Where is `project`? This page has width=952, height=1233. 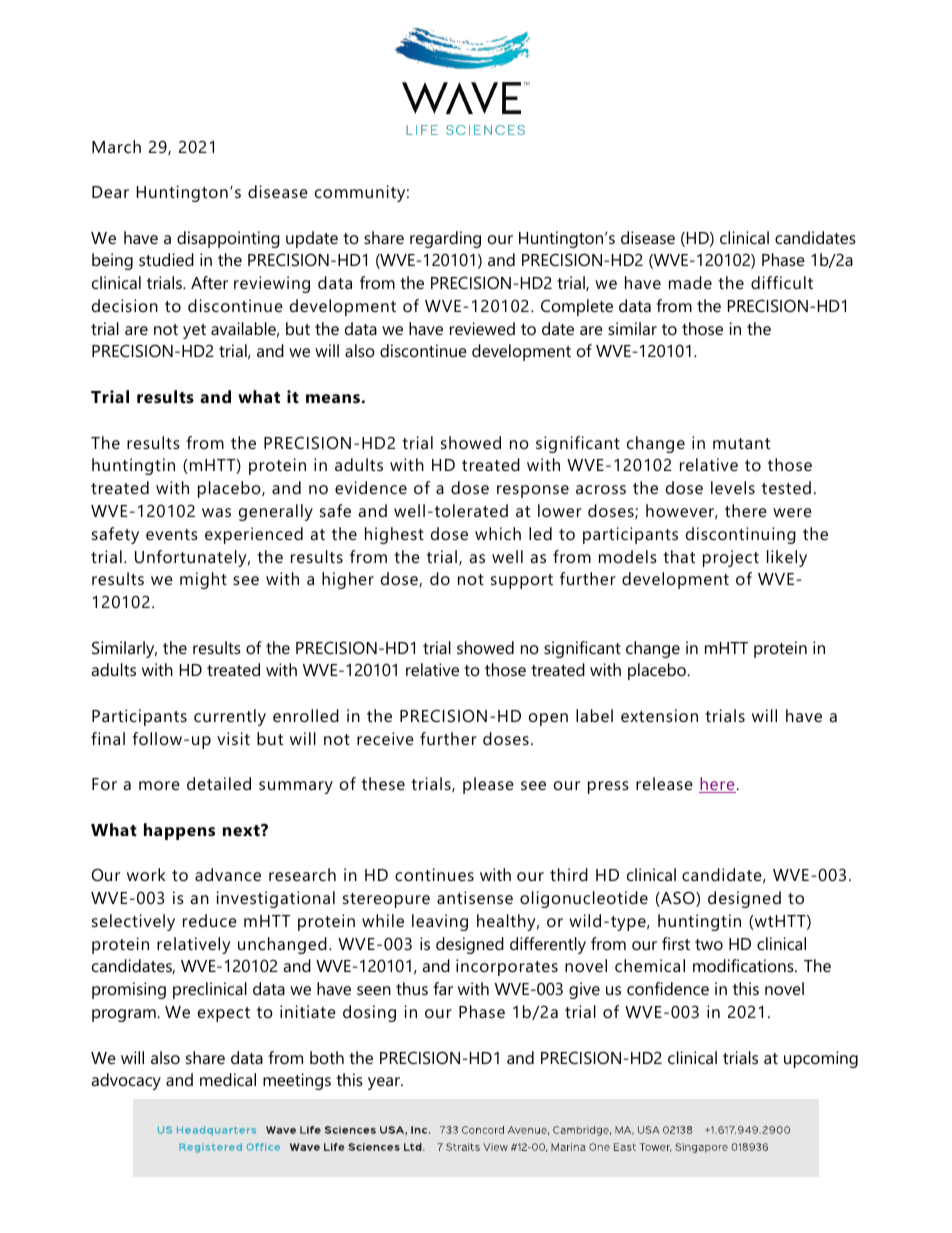 project is located at coordinates (731, 558).
